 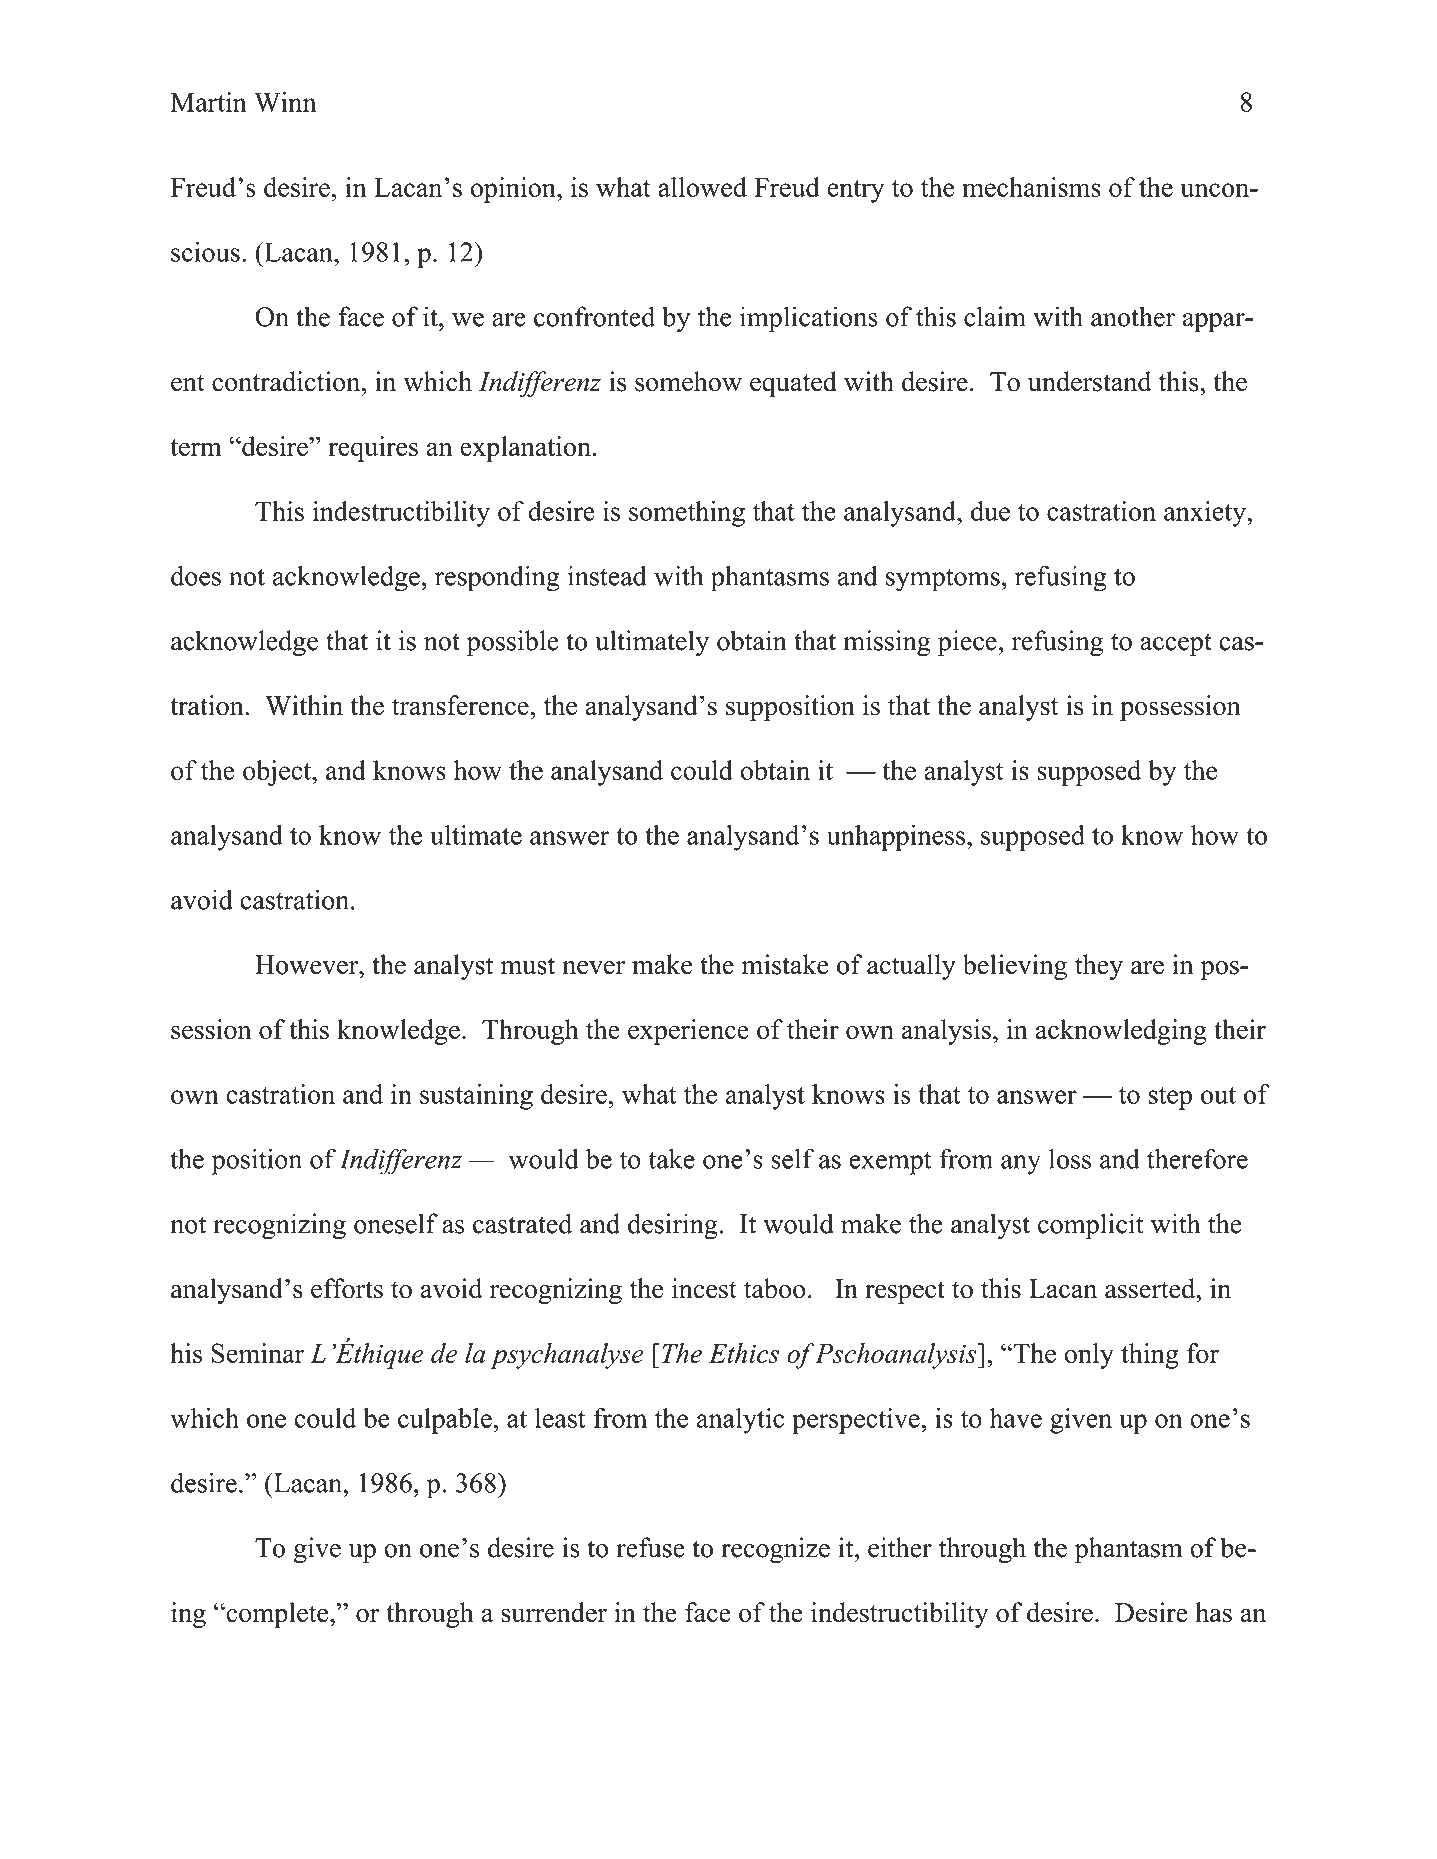 I want to click on has, so click(x=1213, y=1612).
